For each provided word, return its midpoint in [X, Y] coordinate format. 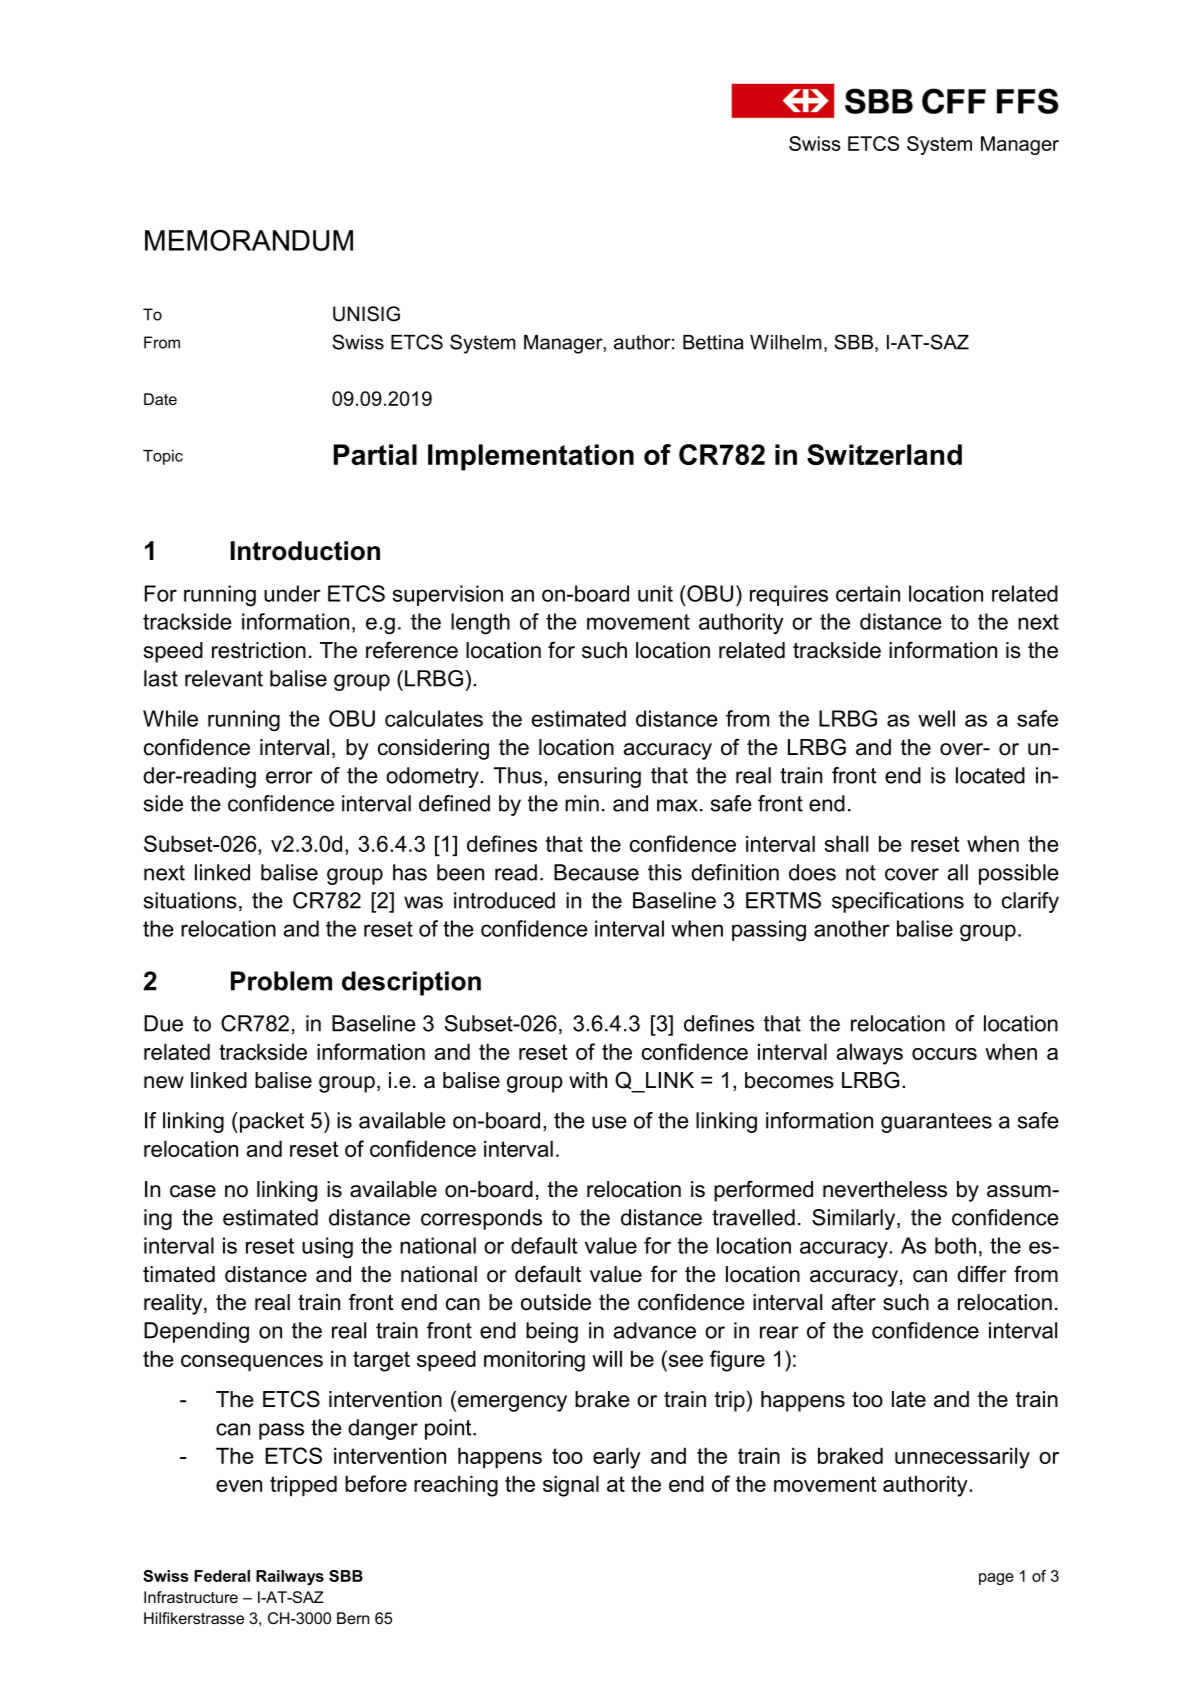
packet [272, 1122]
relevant [224, 678]
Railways [290, 1577]
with [588, 1080]
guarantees [936, 1123]
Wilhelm [786, 342]
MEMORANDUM [249, 240]
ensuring [599, 777]
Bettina [713, 342]
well [936, 718]
